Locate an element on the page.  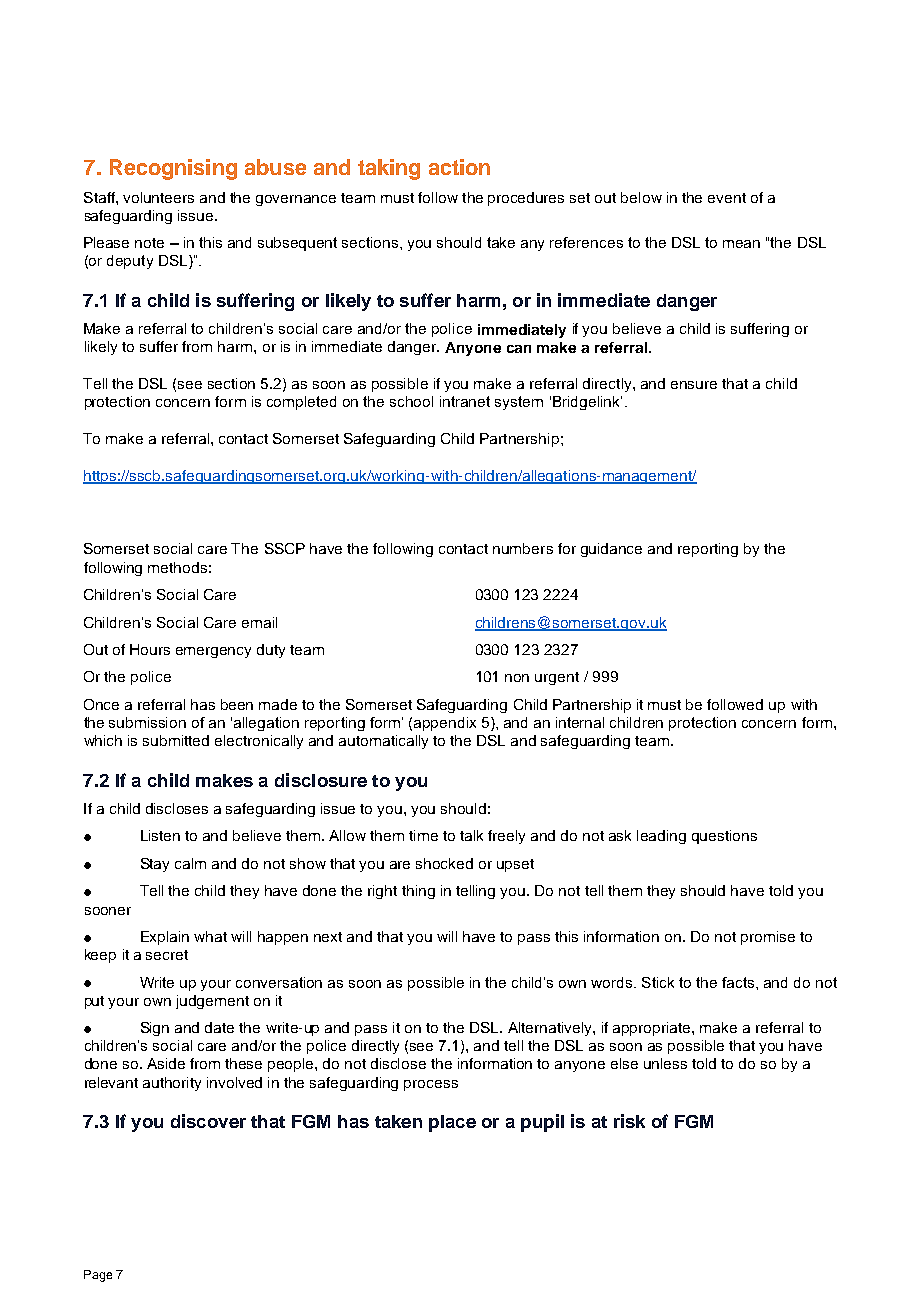
action is located at coordinates (459, 167).
